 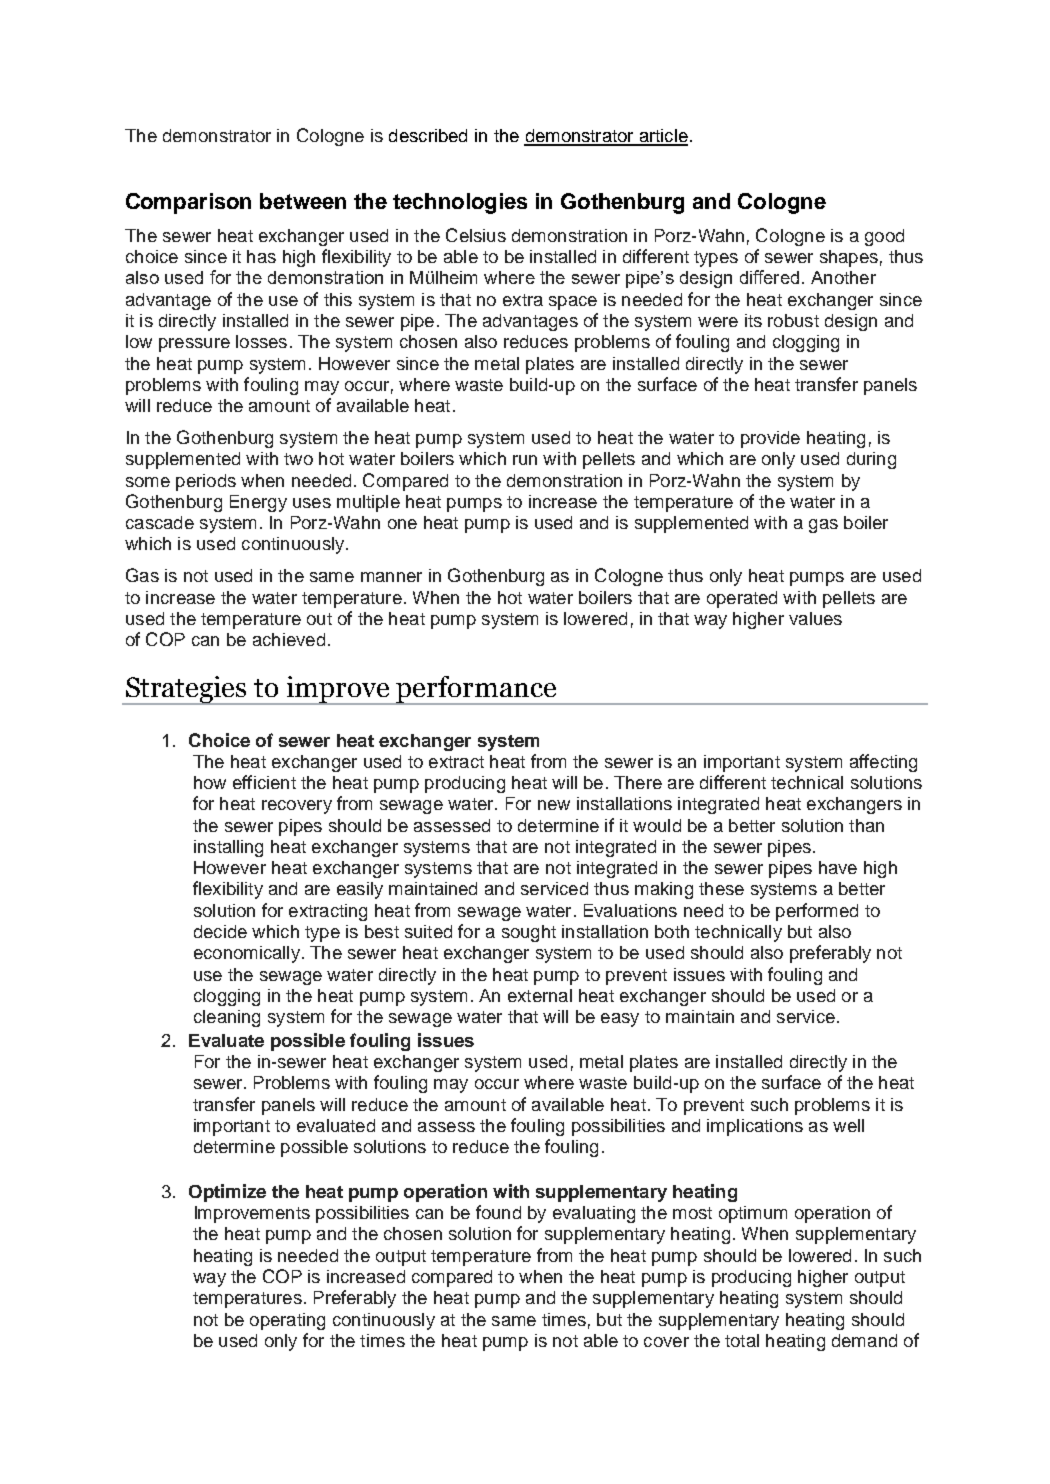 I want to click on total, so click(x=742, y=1340).
